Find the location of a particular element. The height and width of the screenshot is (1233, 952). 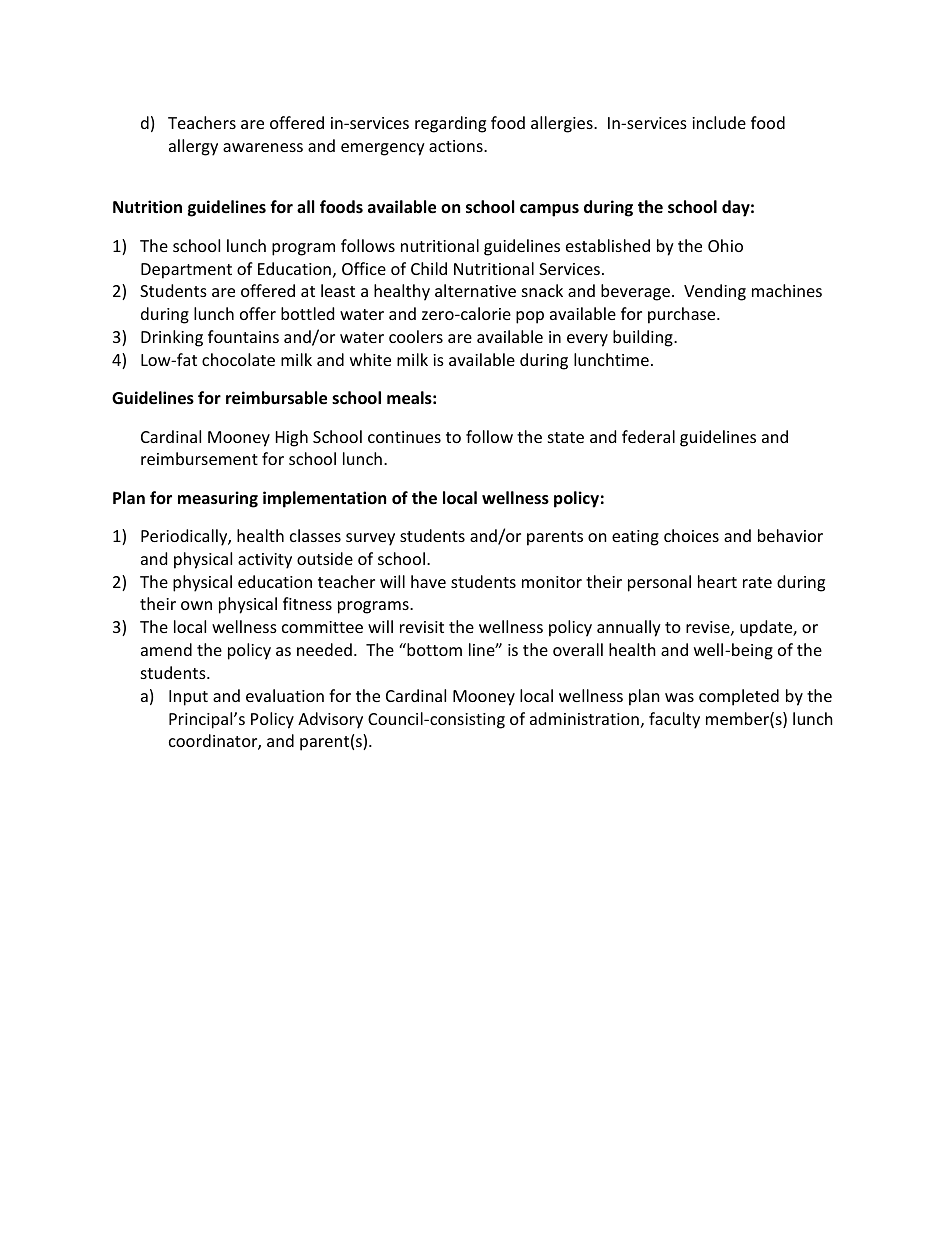

alternative is located at coordinates (475, 290).
